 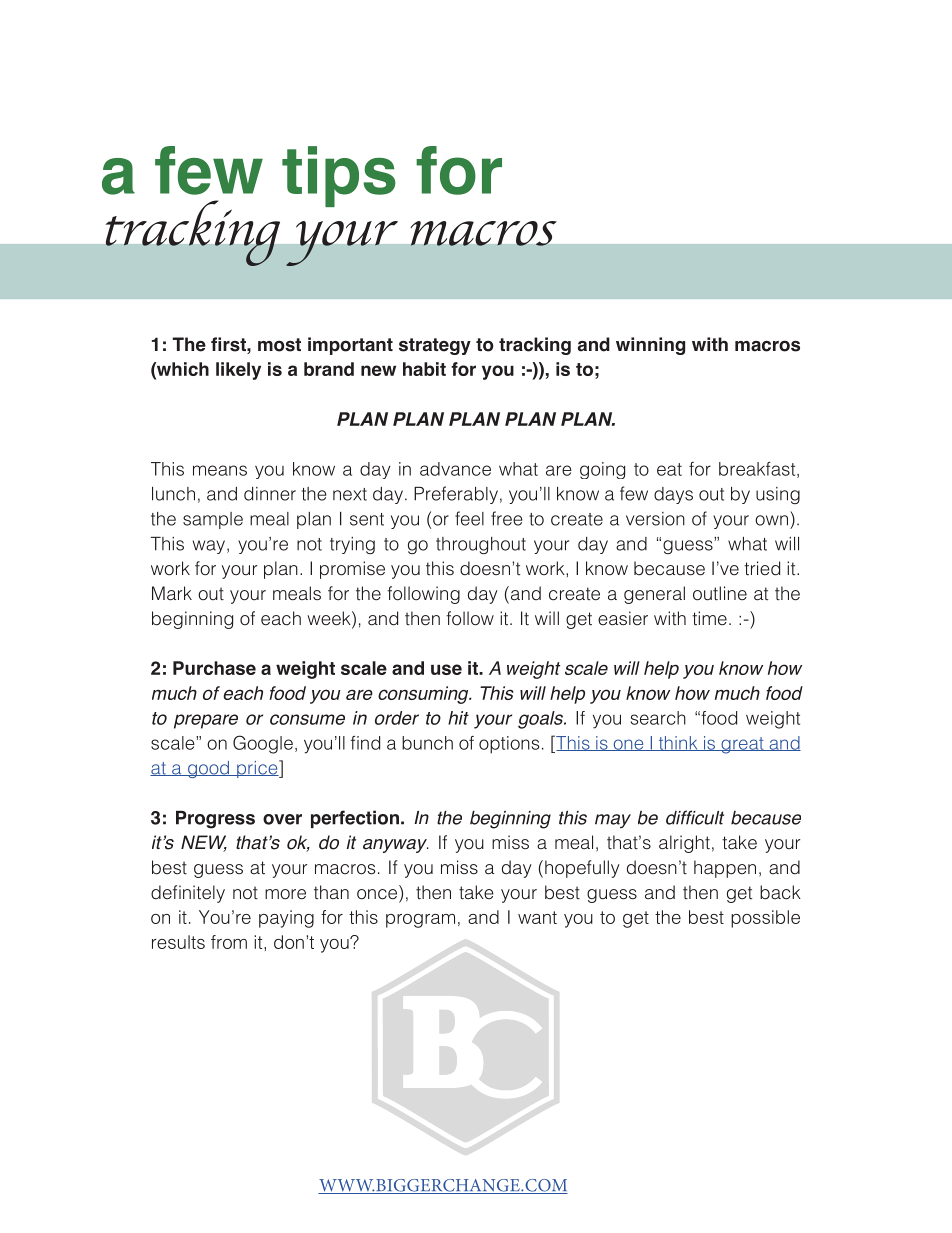 I want to click on going, so click(x=602, y=470).
